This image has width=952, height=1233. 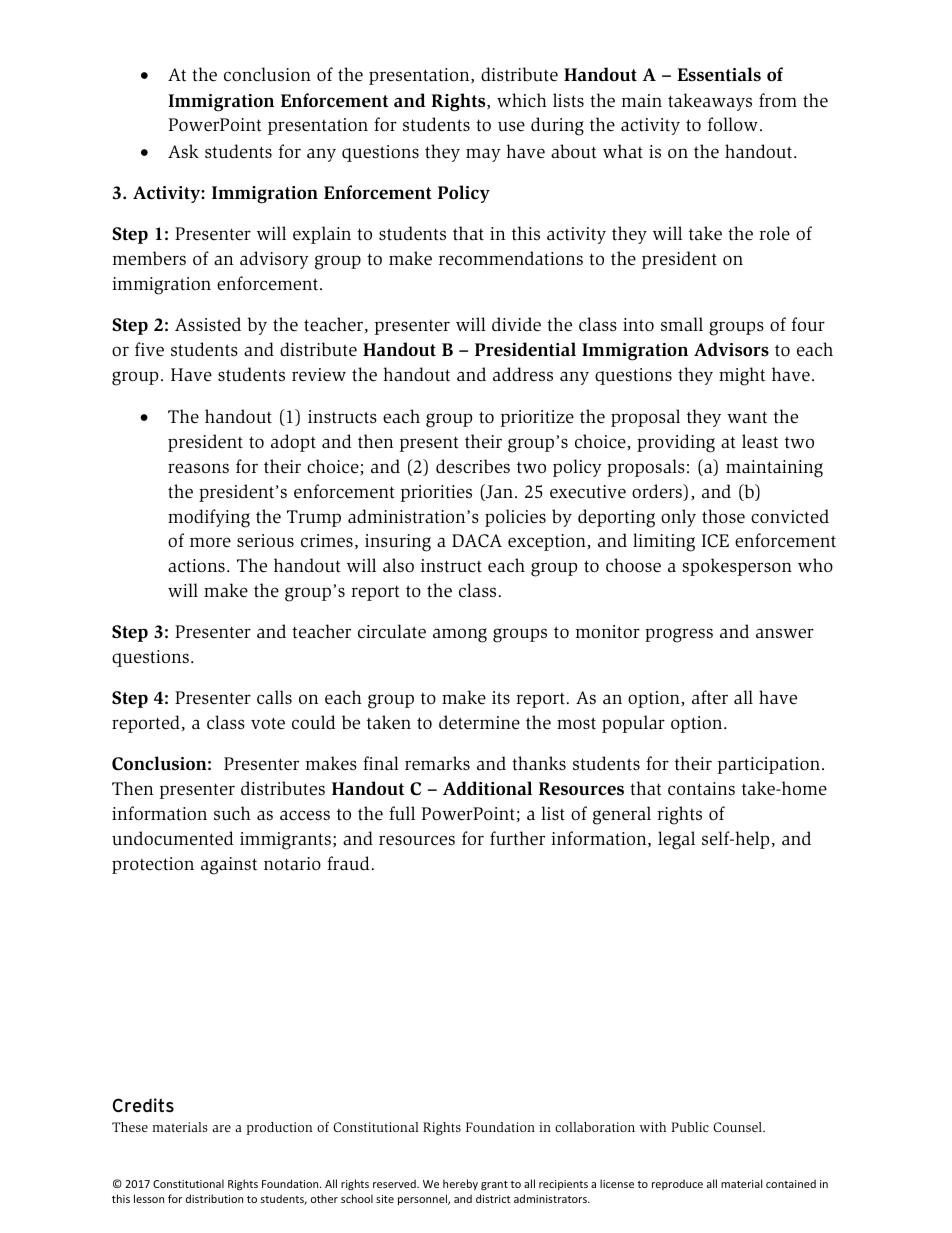 I want to click on answer, so click(x=785, y=633).
